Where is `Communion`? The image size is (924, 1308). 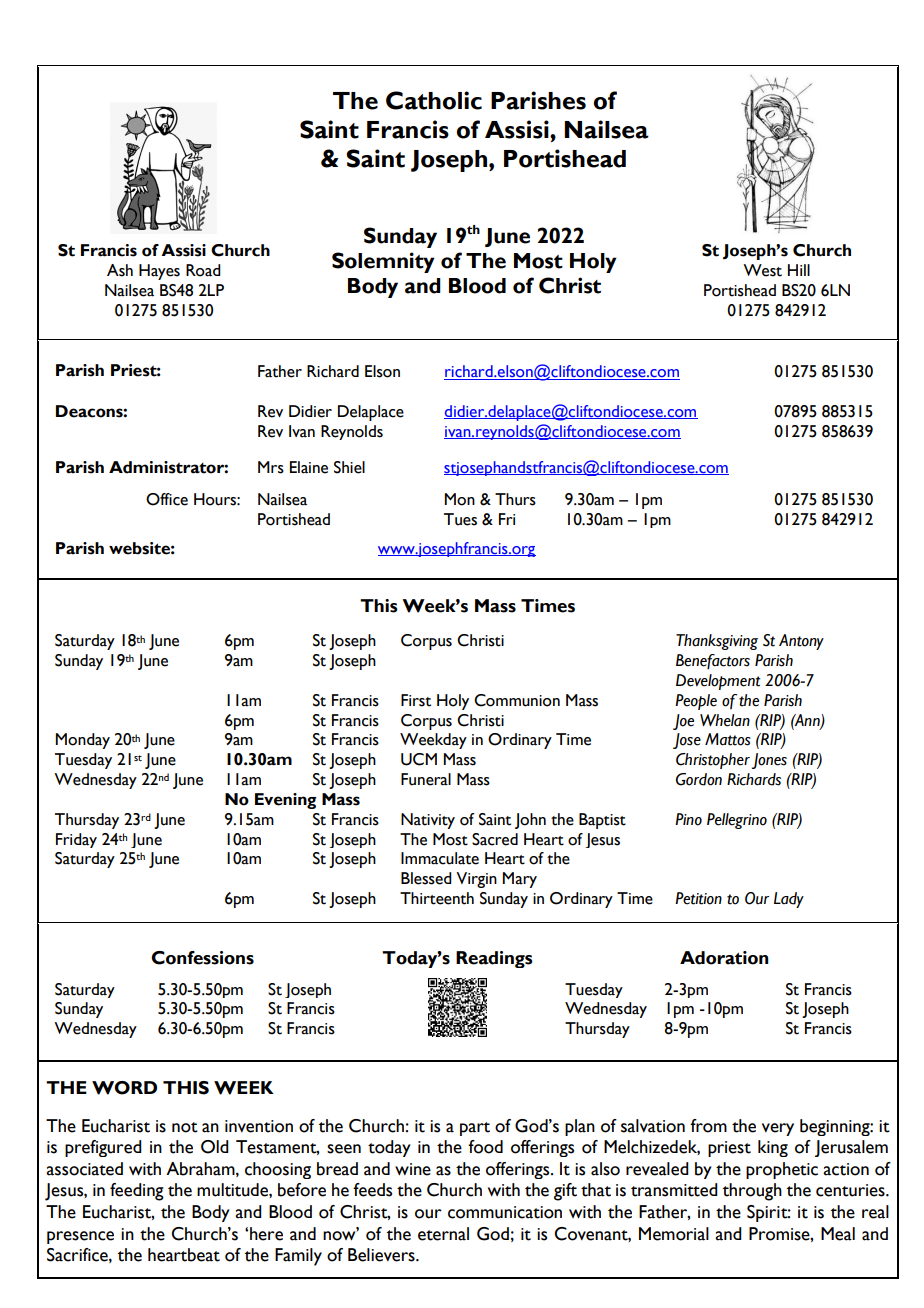
Communion is located at coordinates (517, 700).
